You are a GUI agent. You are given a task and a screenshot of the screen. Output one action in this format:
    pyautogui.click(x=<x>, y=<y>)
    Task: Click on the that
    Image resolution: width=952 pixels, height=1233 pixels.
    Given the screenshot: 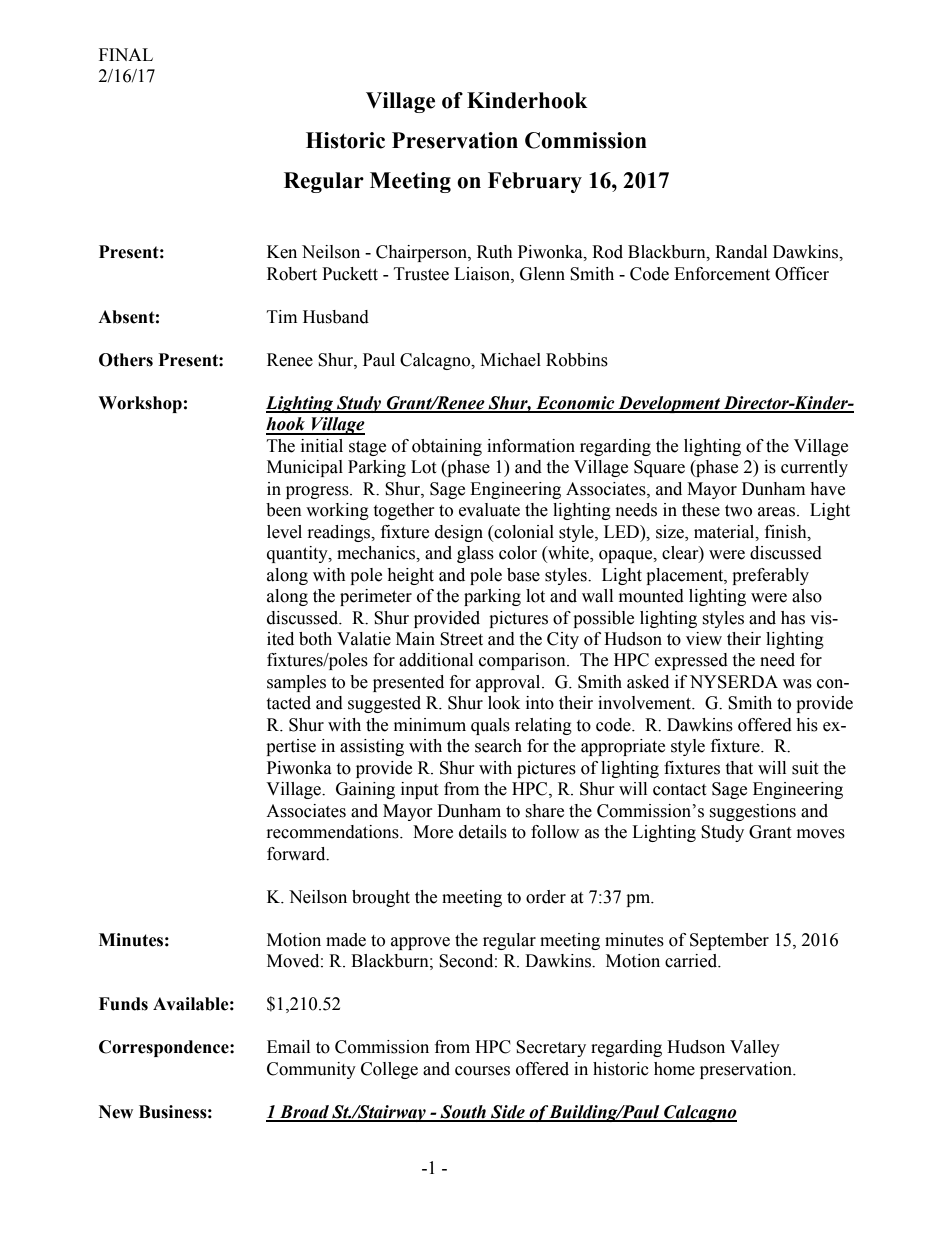 What is the action you would take?
    pyautogui.click(x=739, y=768)
